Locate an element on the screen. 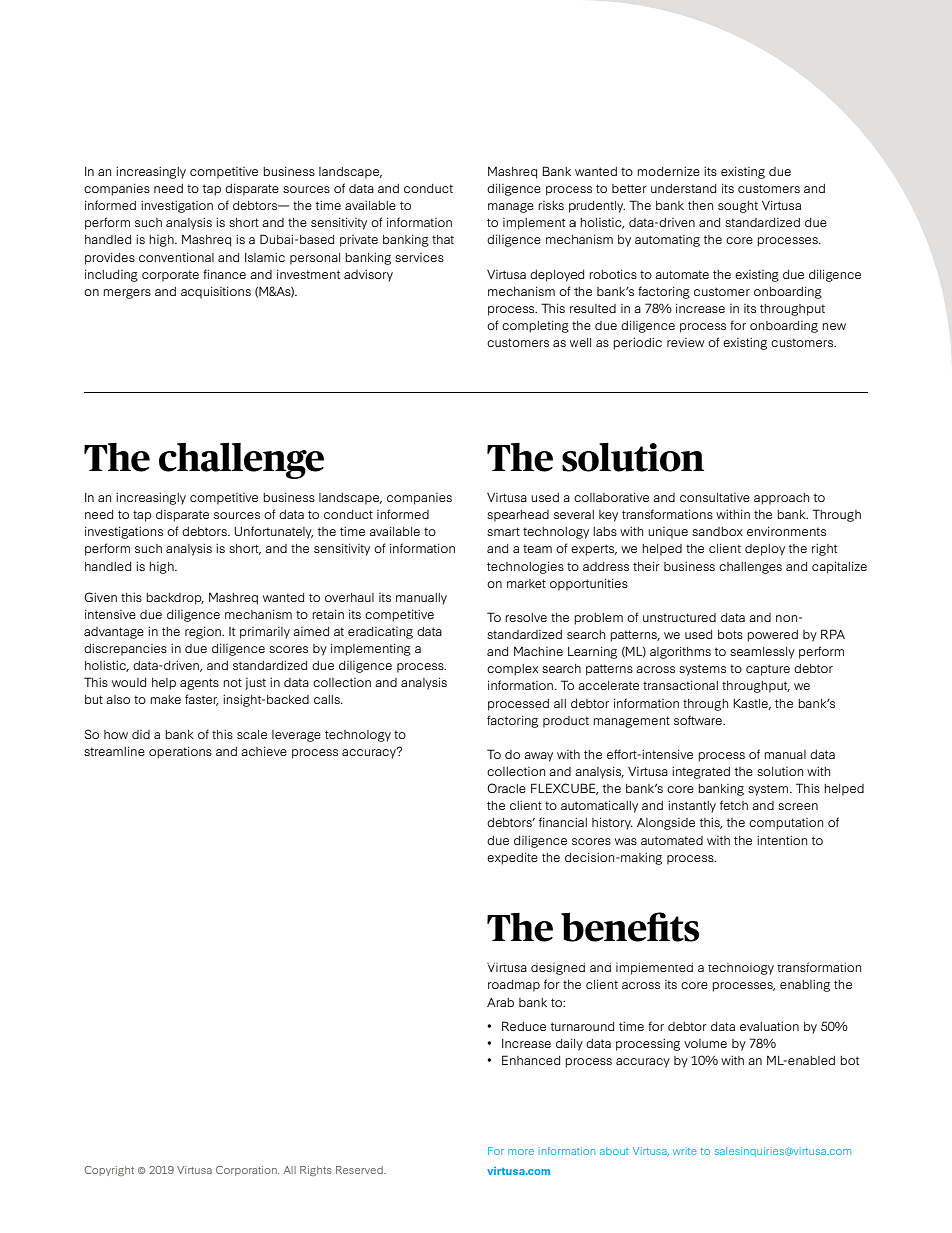 Image resolution: width=952 pixels, height=1233 pixels. that is located at coordinates (443, 239).
